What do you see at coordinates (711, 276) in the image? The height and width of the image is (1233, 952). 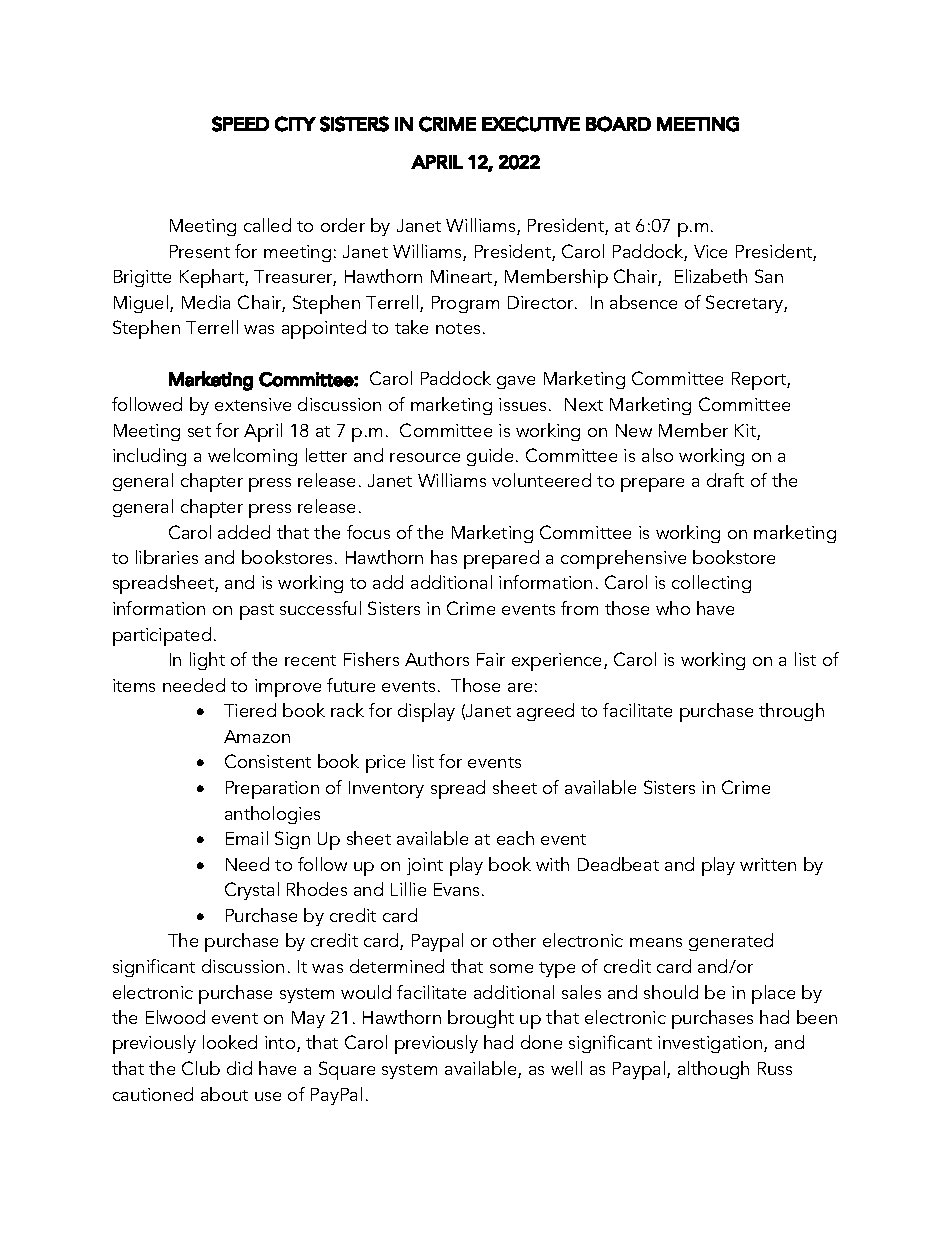 I see `Elizabeth` at bounding box center [711, 276].
